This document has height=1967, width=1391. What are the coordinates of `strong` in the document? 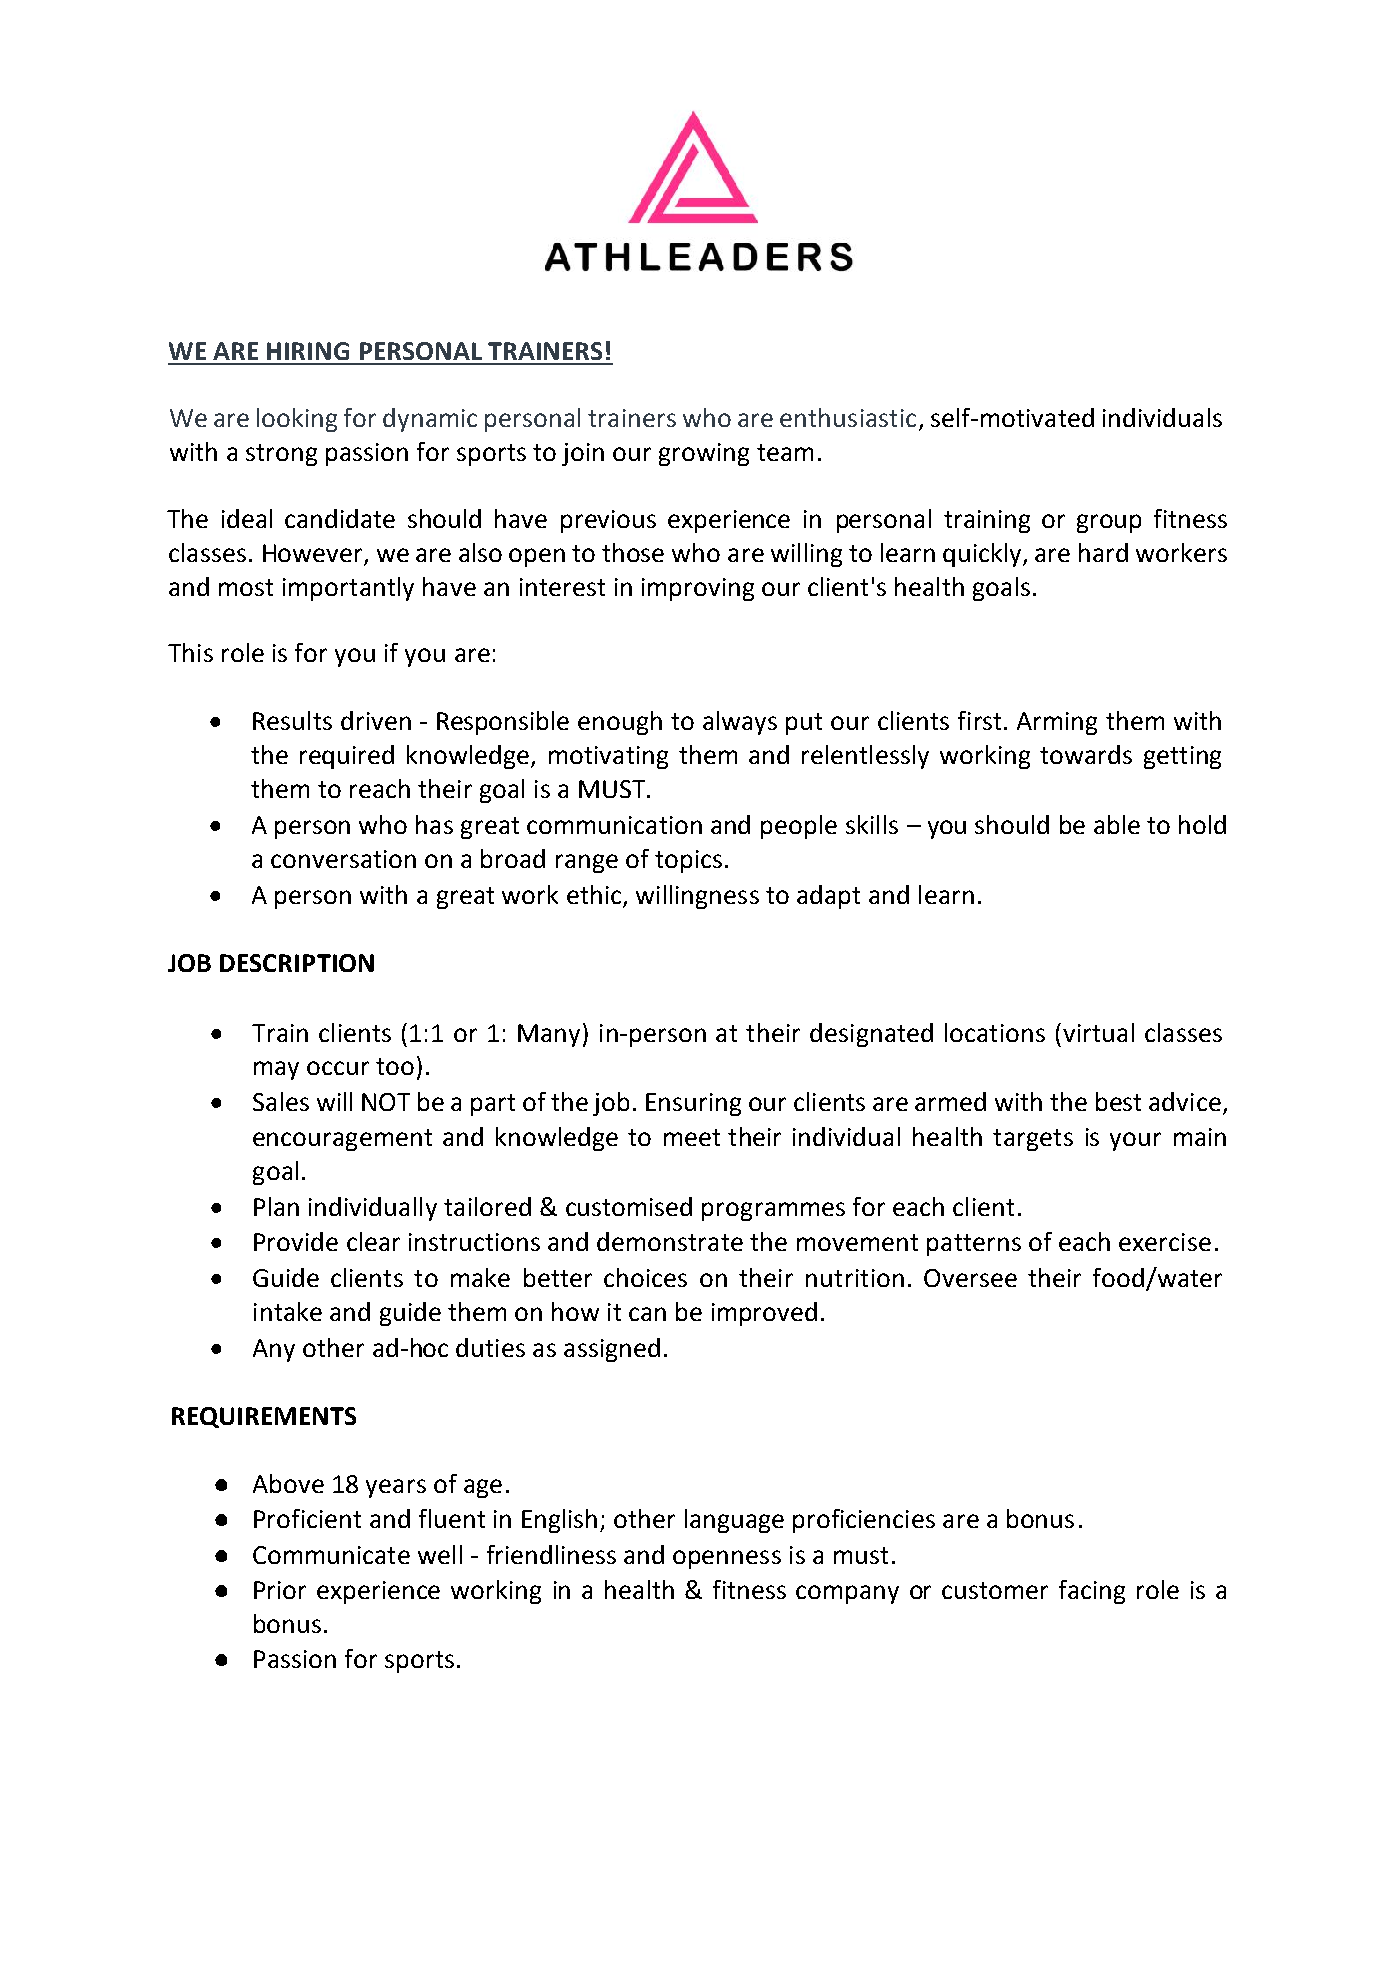 It's located at (281, 455).
